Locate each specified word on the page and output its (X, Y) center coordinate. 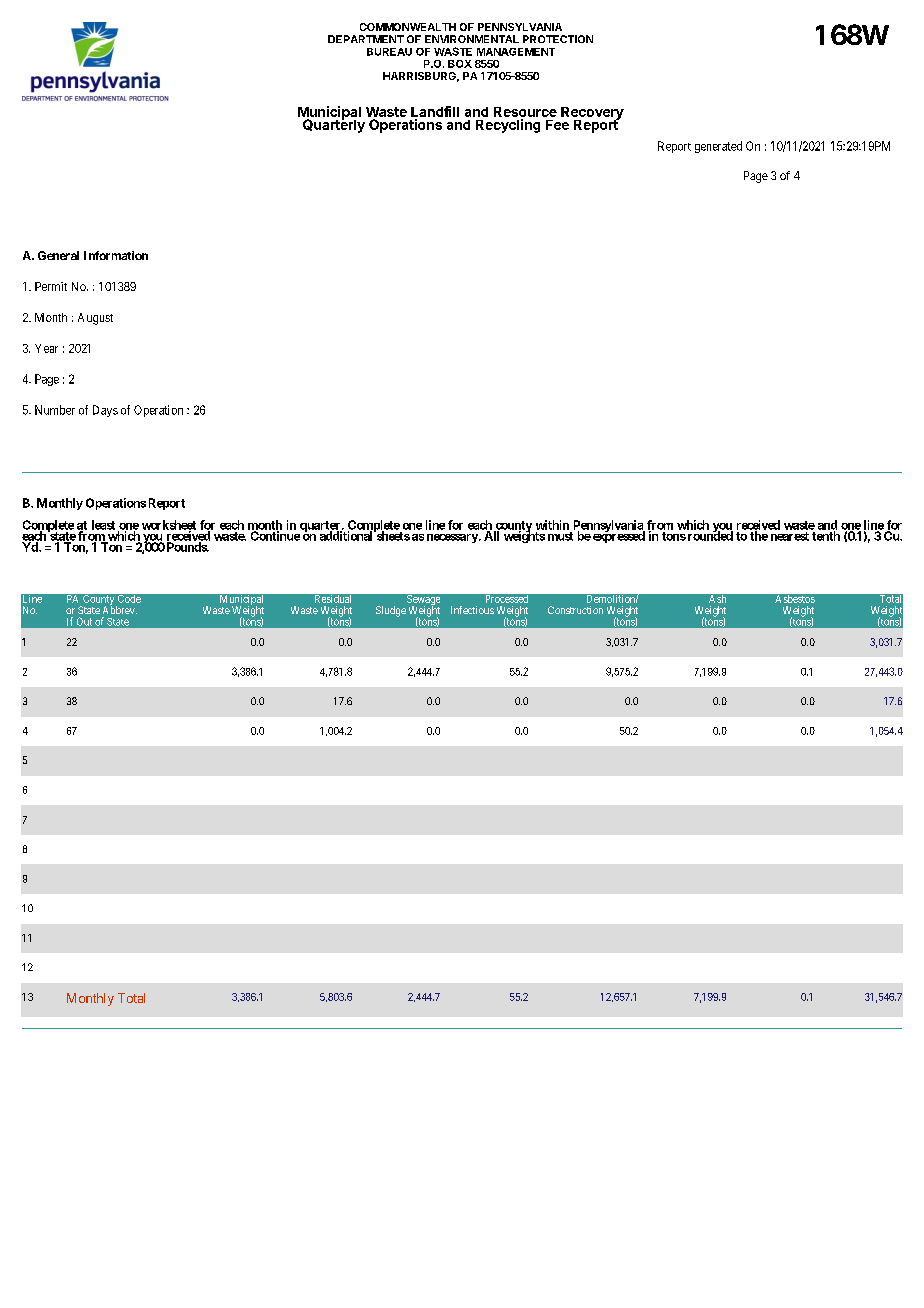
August (95, 319)
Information (116, 255)
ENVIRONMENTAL (472, 39)
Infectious (472, 610)
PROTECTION (558, 39)
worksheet (169, 526)
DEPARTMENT (366, 39)
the (759, 536)
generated (718, 147)
